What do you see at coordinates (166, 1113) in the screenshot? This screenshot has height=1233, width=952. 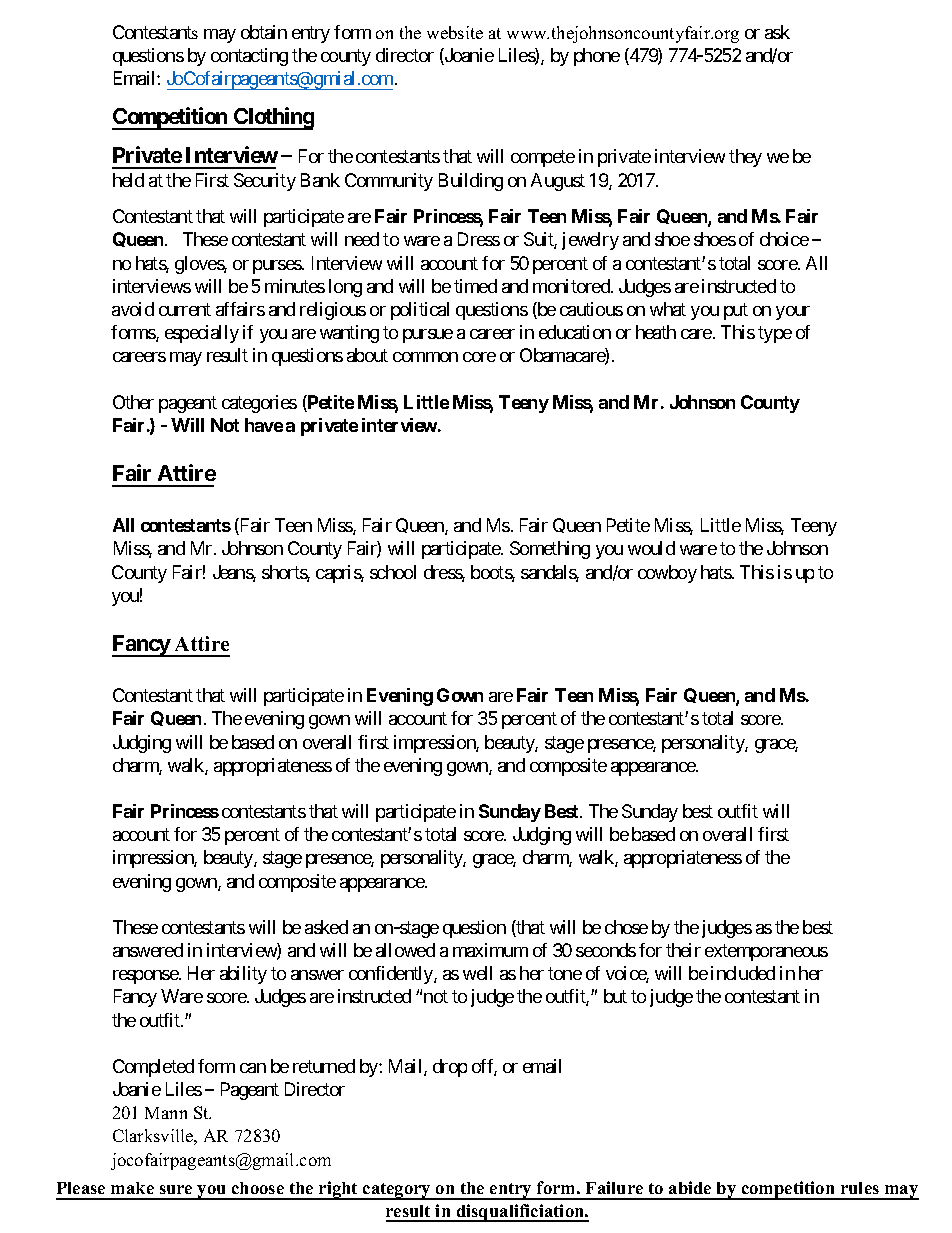 I see `Mann` at bounding box center [166, 1113].
